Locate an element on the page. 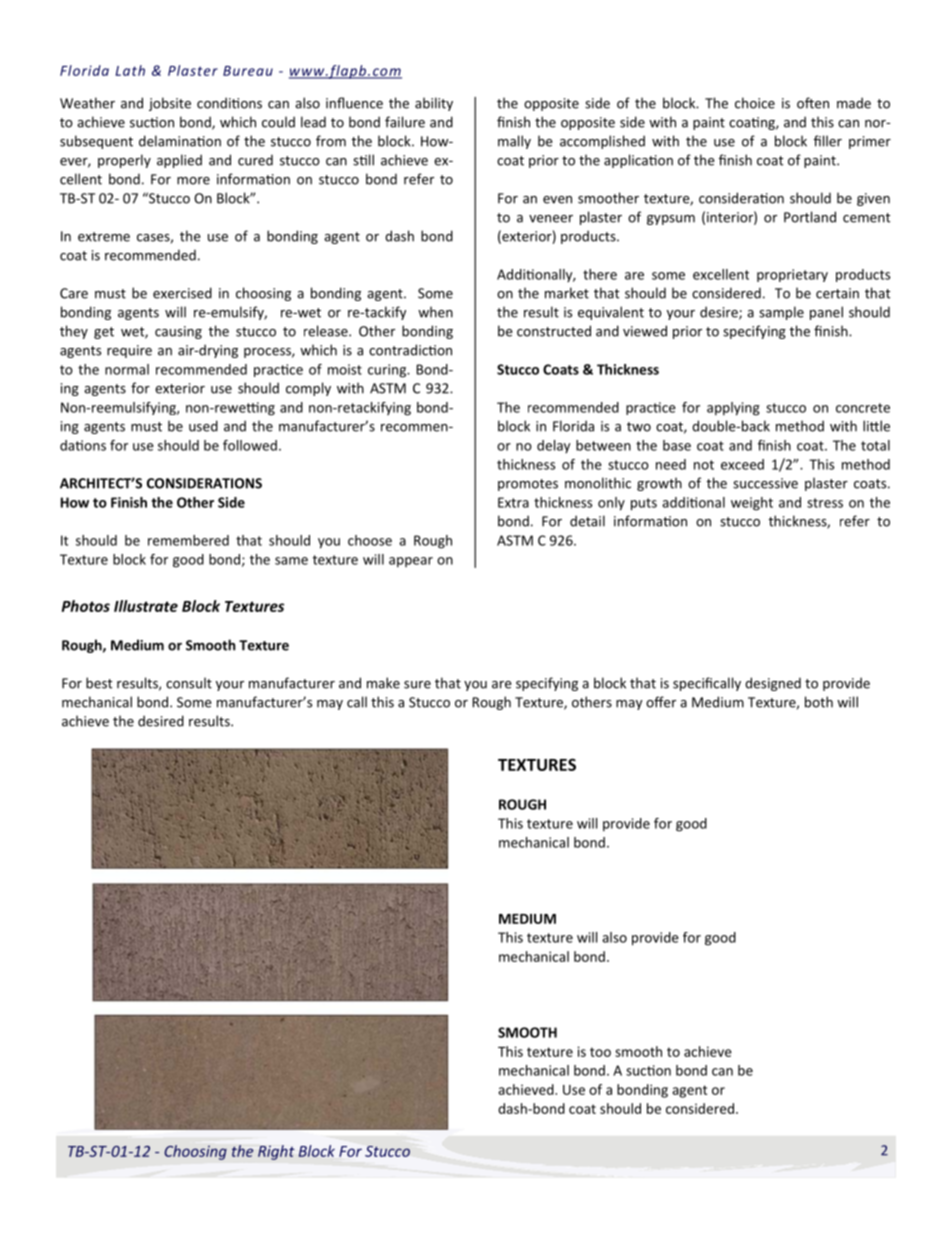 Image resolution: width=952 pixels, height=1233 pixels. choice is located at coordinates (755, 103).
